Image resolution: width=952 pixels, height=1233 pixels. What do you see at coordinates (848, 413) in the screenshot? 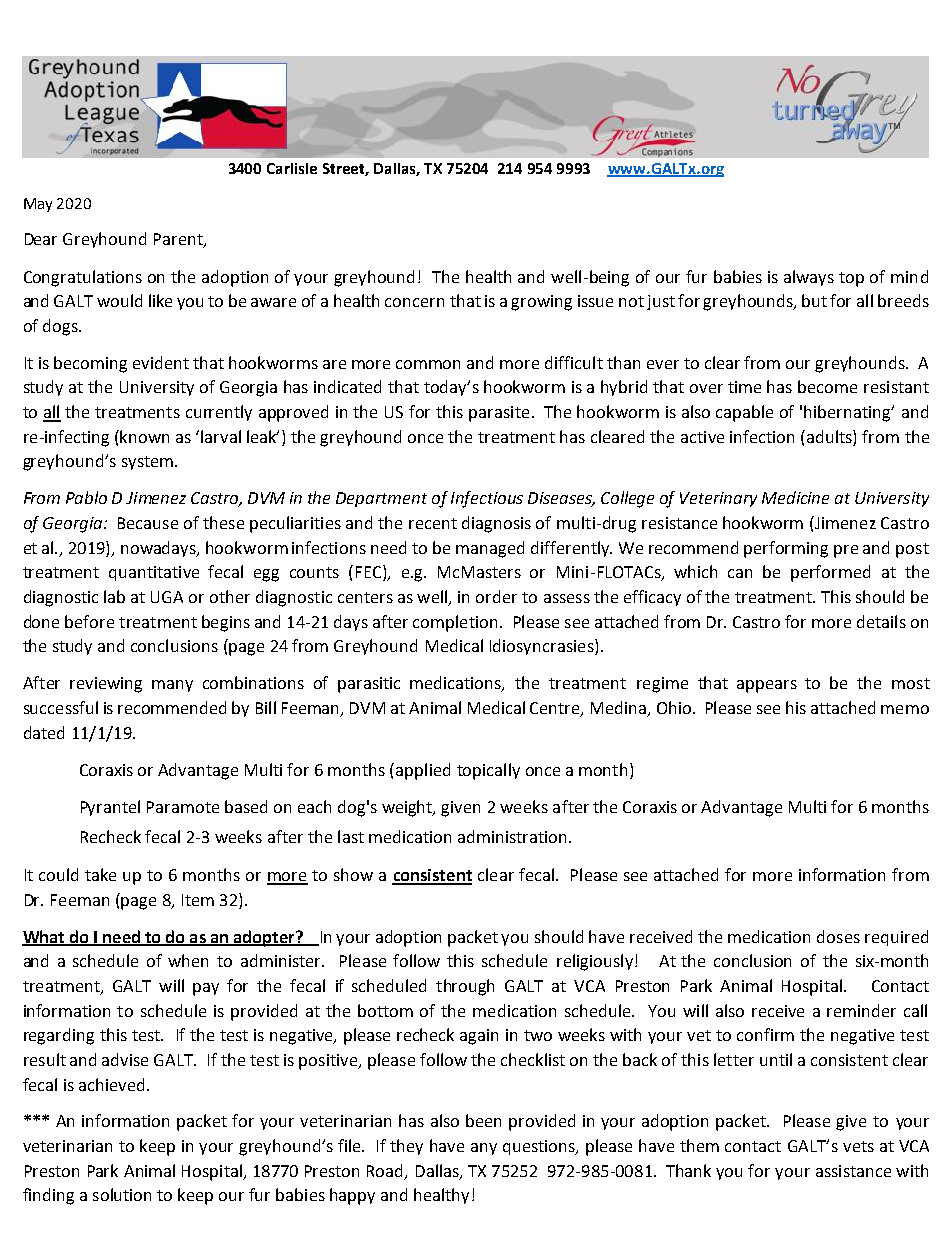
I see `hibernating` at bounding box center [848, 413].
